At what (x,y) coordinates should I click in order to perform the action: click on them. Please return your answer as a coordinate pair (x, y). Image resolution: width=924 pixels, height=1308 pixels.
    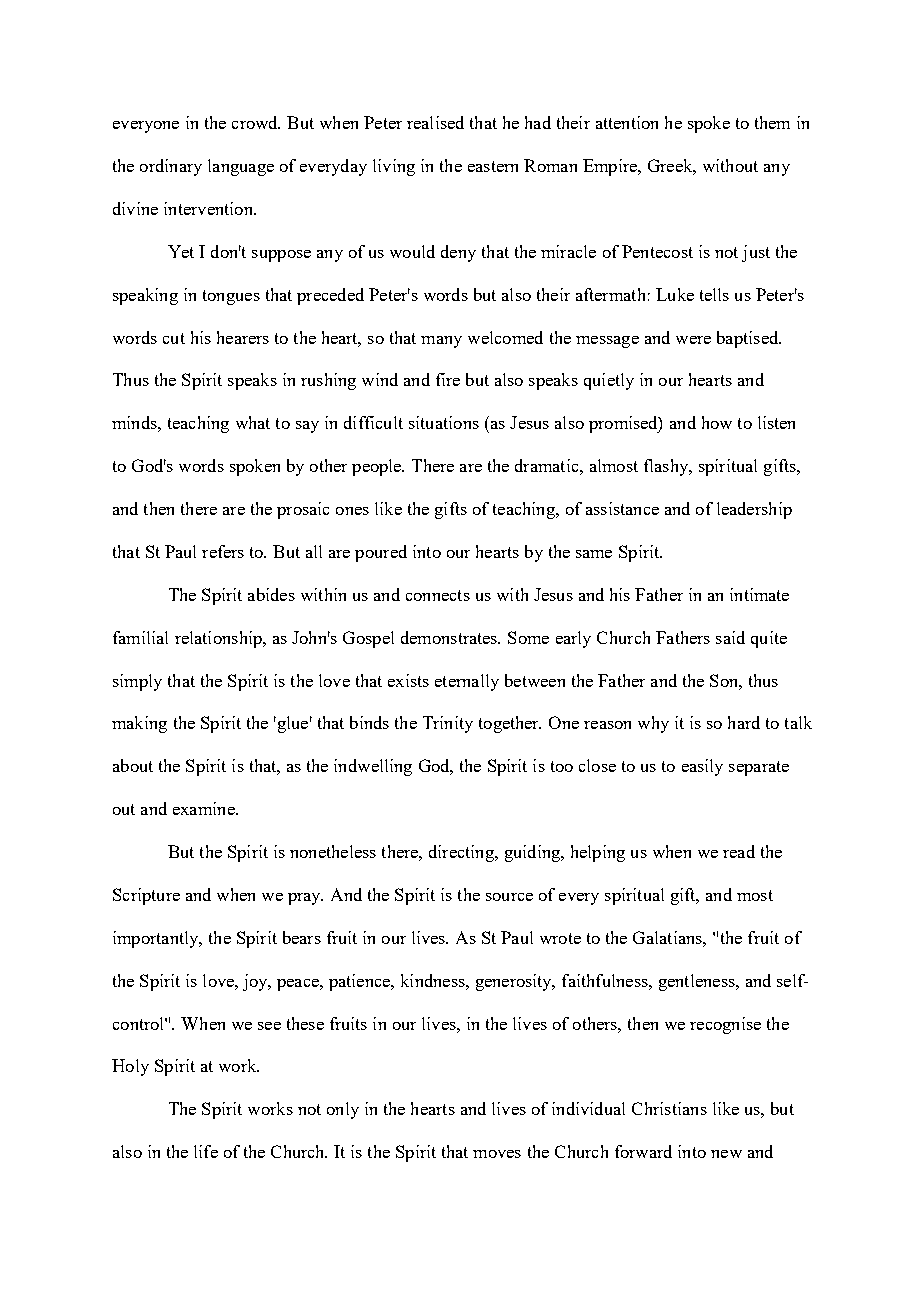
    Looking at the image, I should click on (772, 122).
